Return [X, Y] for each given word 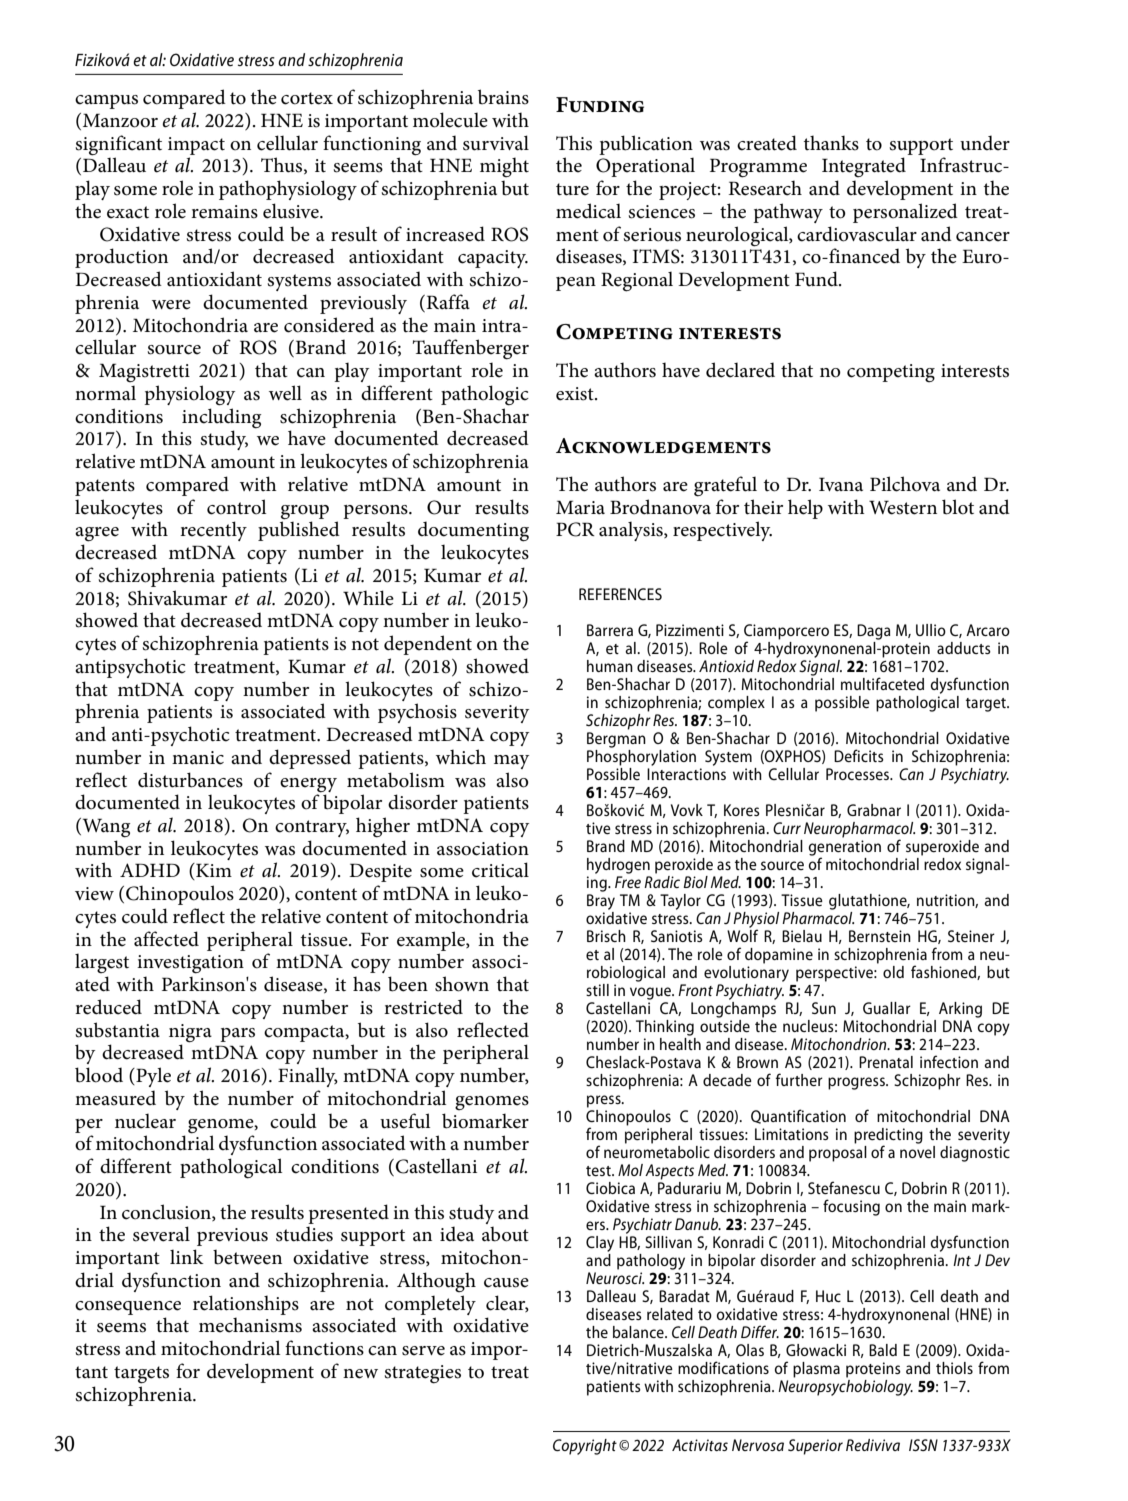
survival [496, 143]
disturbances [190, 780]
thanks [831, 143]
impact [196, 146]
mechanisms [250, 1325]
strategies [422, 1374]
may [511, 762]
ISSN [923, 1445]
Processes [859, 774]
